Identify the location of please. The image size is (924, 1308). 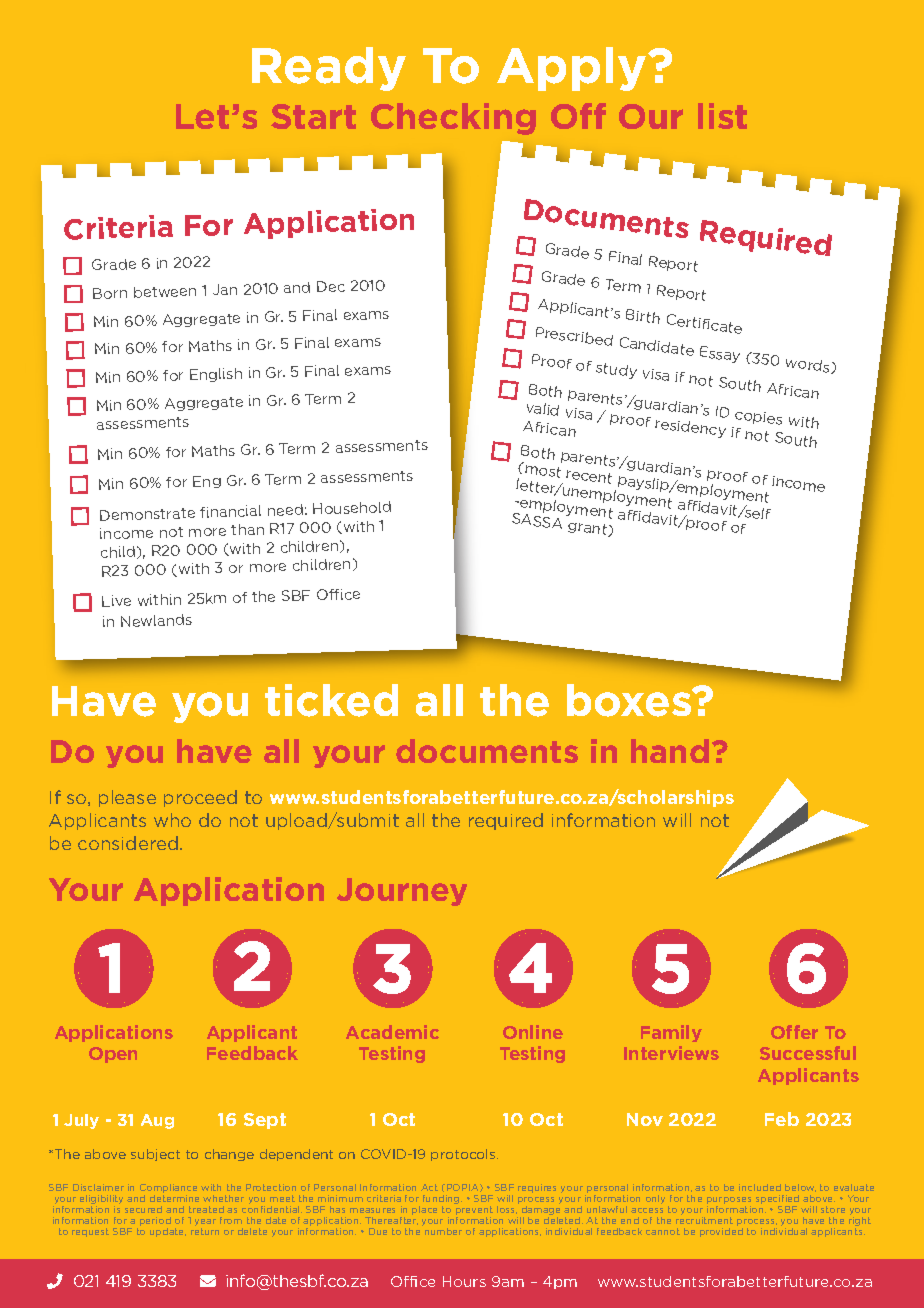
(127, 798).
